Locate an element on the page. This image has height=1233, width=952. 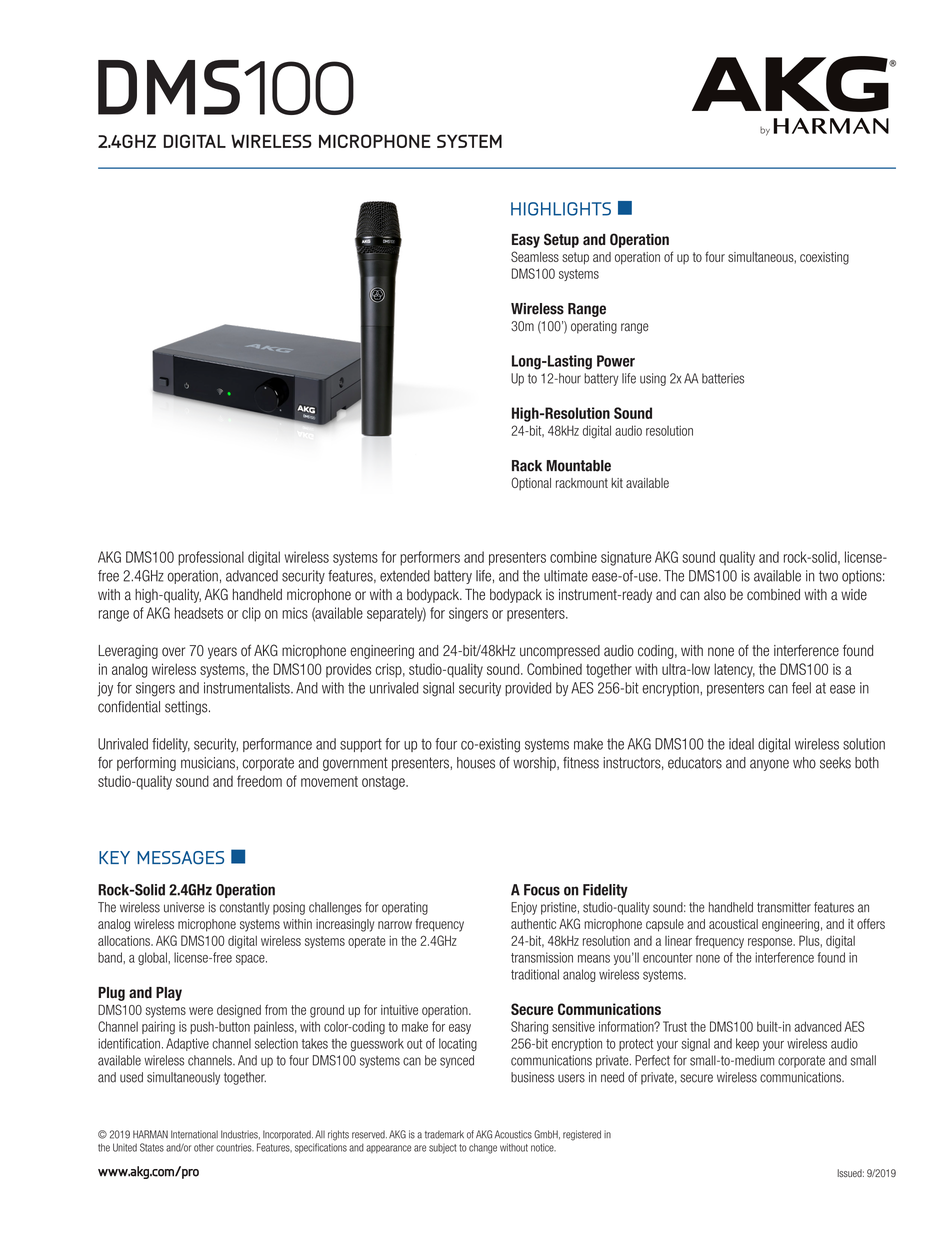
universe is located at coordinates (184, 907).
